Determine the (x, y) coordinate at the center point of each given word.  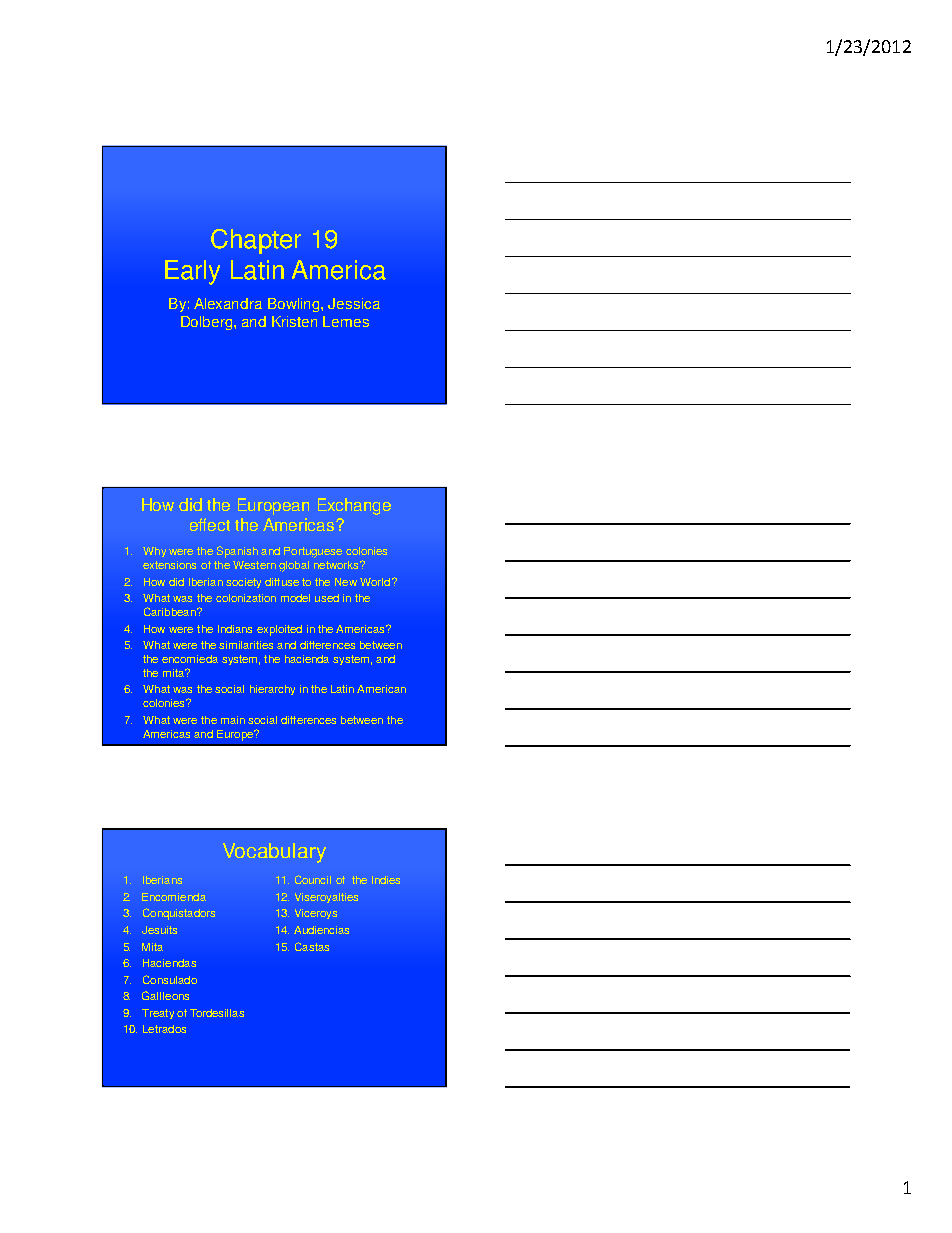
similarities (246, 645)
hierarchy (272, 690)
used (327, 598)
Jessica (354, 303)
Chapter (256, 241)
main (233, 720)
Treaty (158, 1014)
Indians (235, 629)
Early (192, 272)
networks (337, 565)
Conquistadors (179, 914)
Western (254, 565)
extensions (169, 565)
